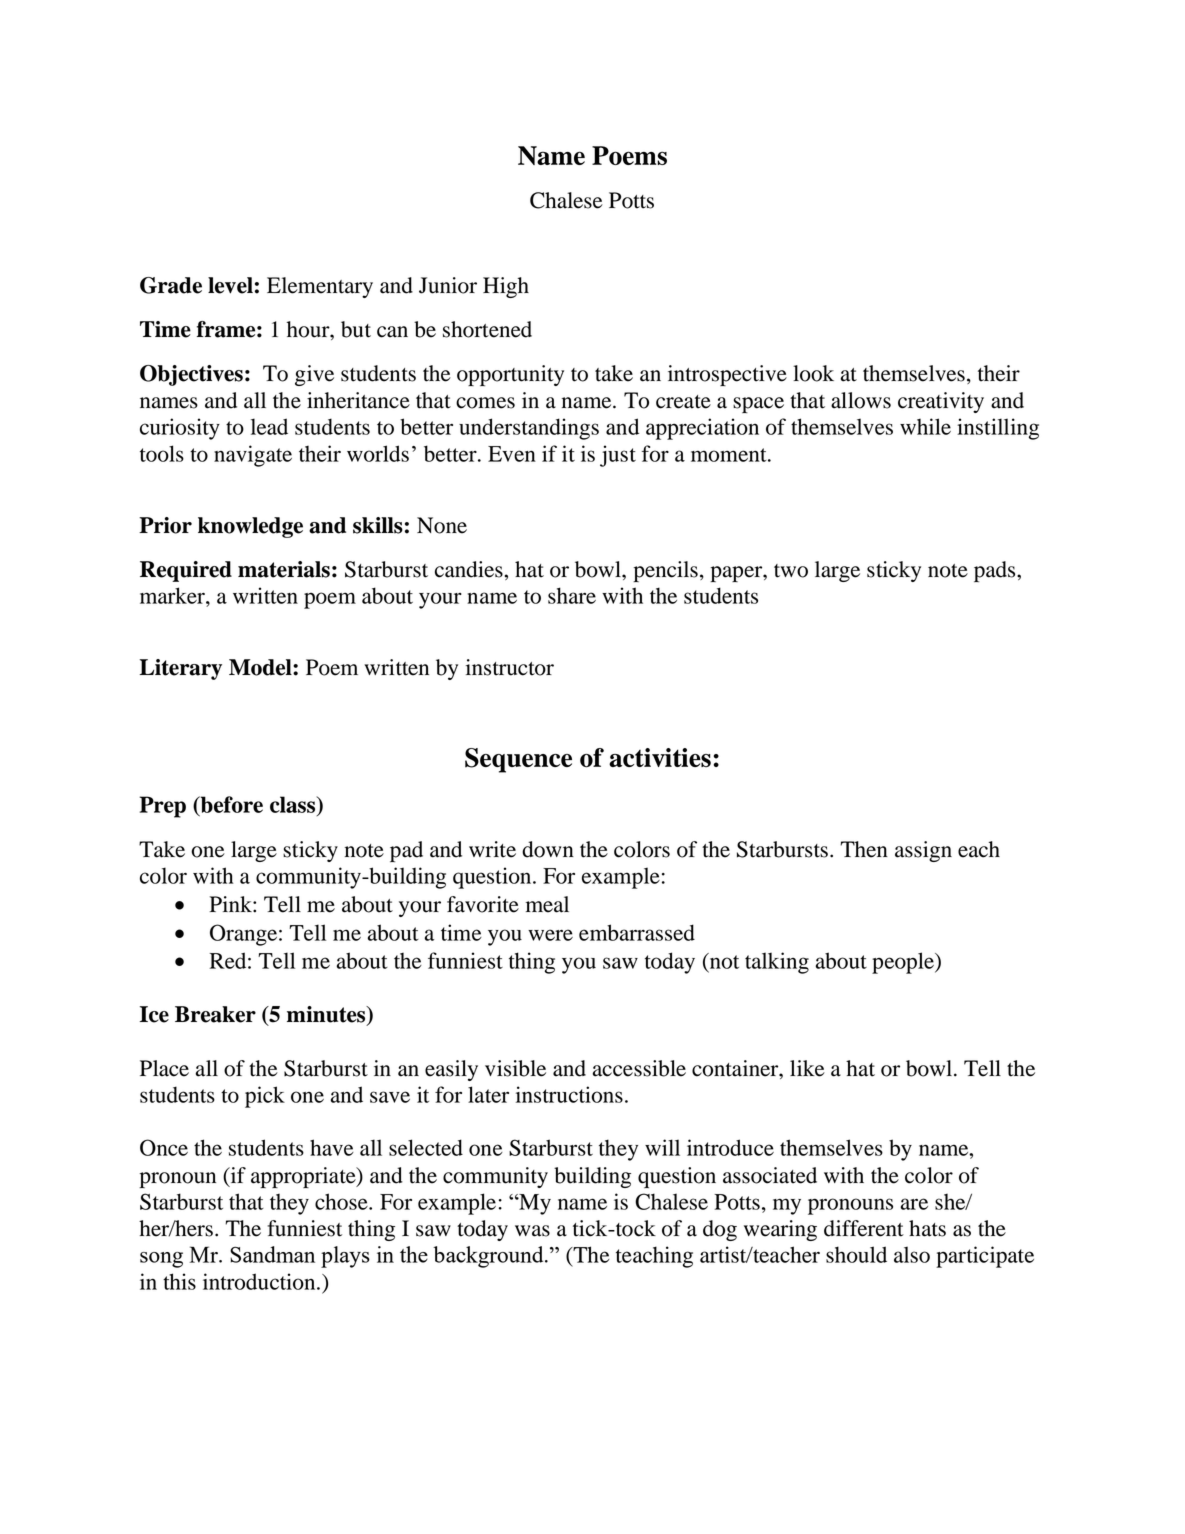  Describe the element at coordinates (813, 373) in the image. I see `look` at that location.
